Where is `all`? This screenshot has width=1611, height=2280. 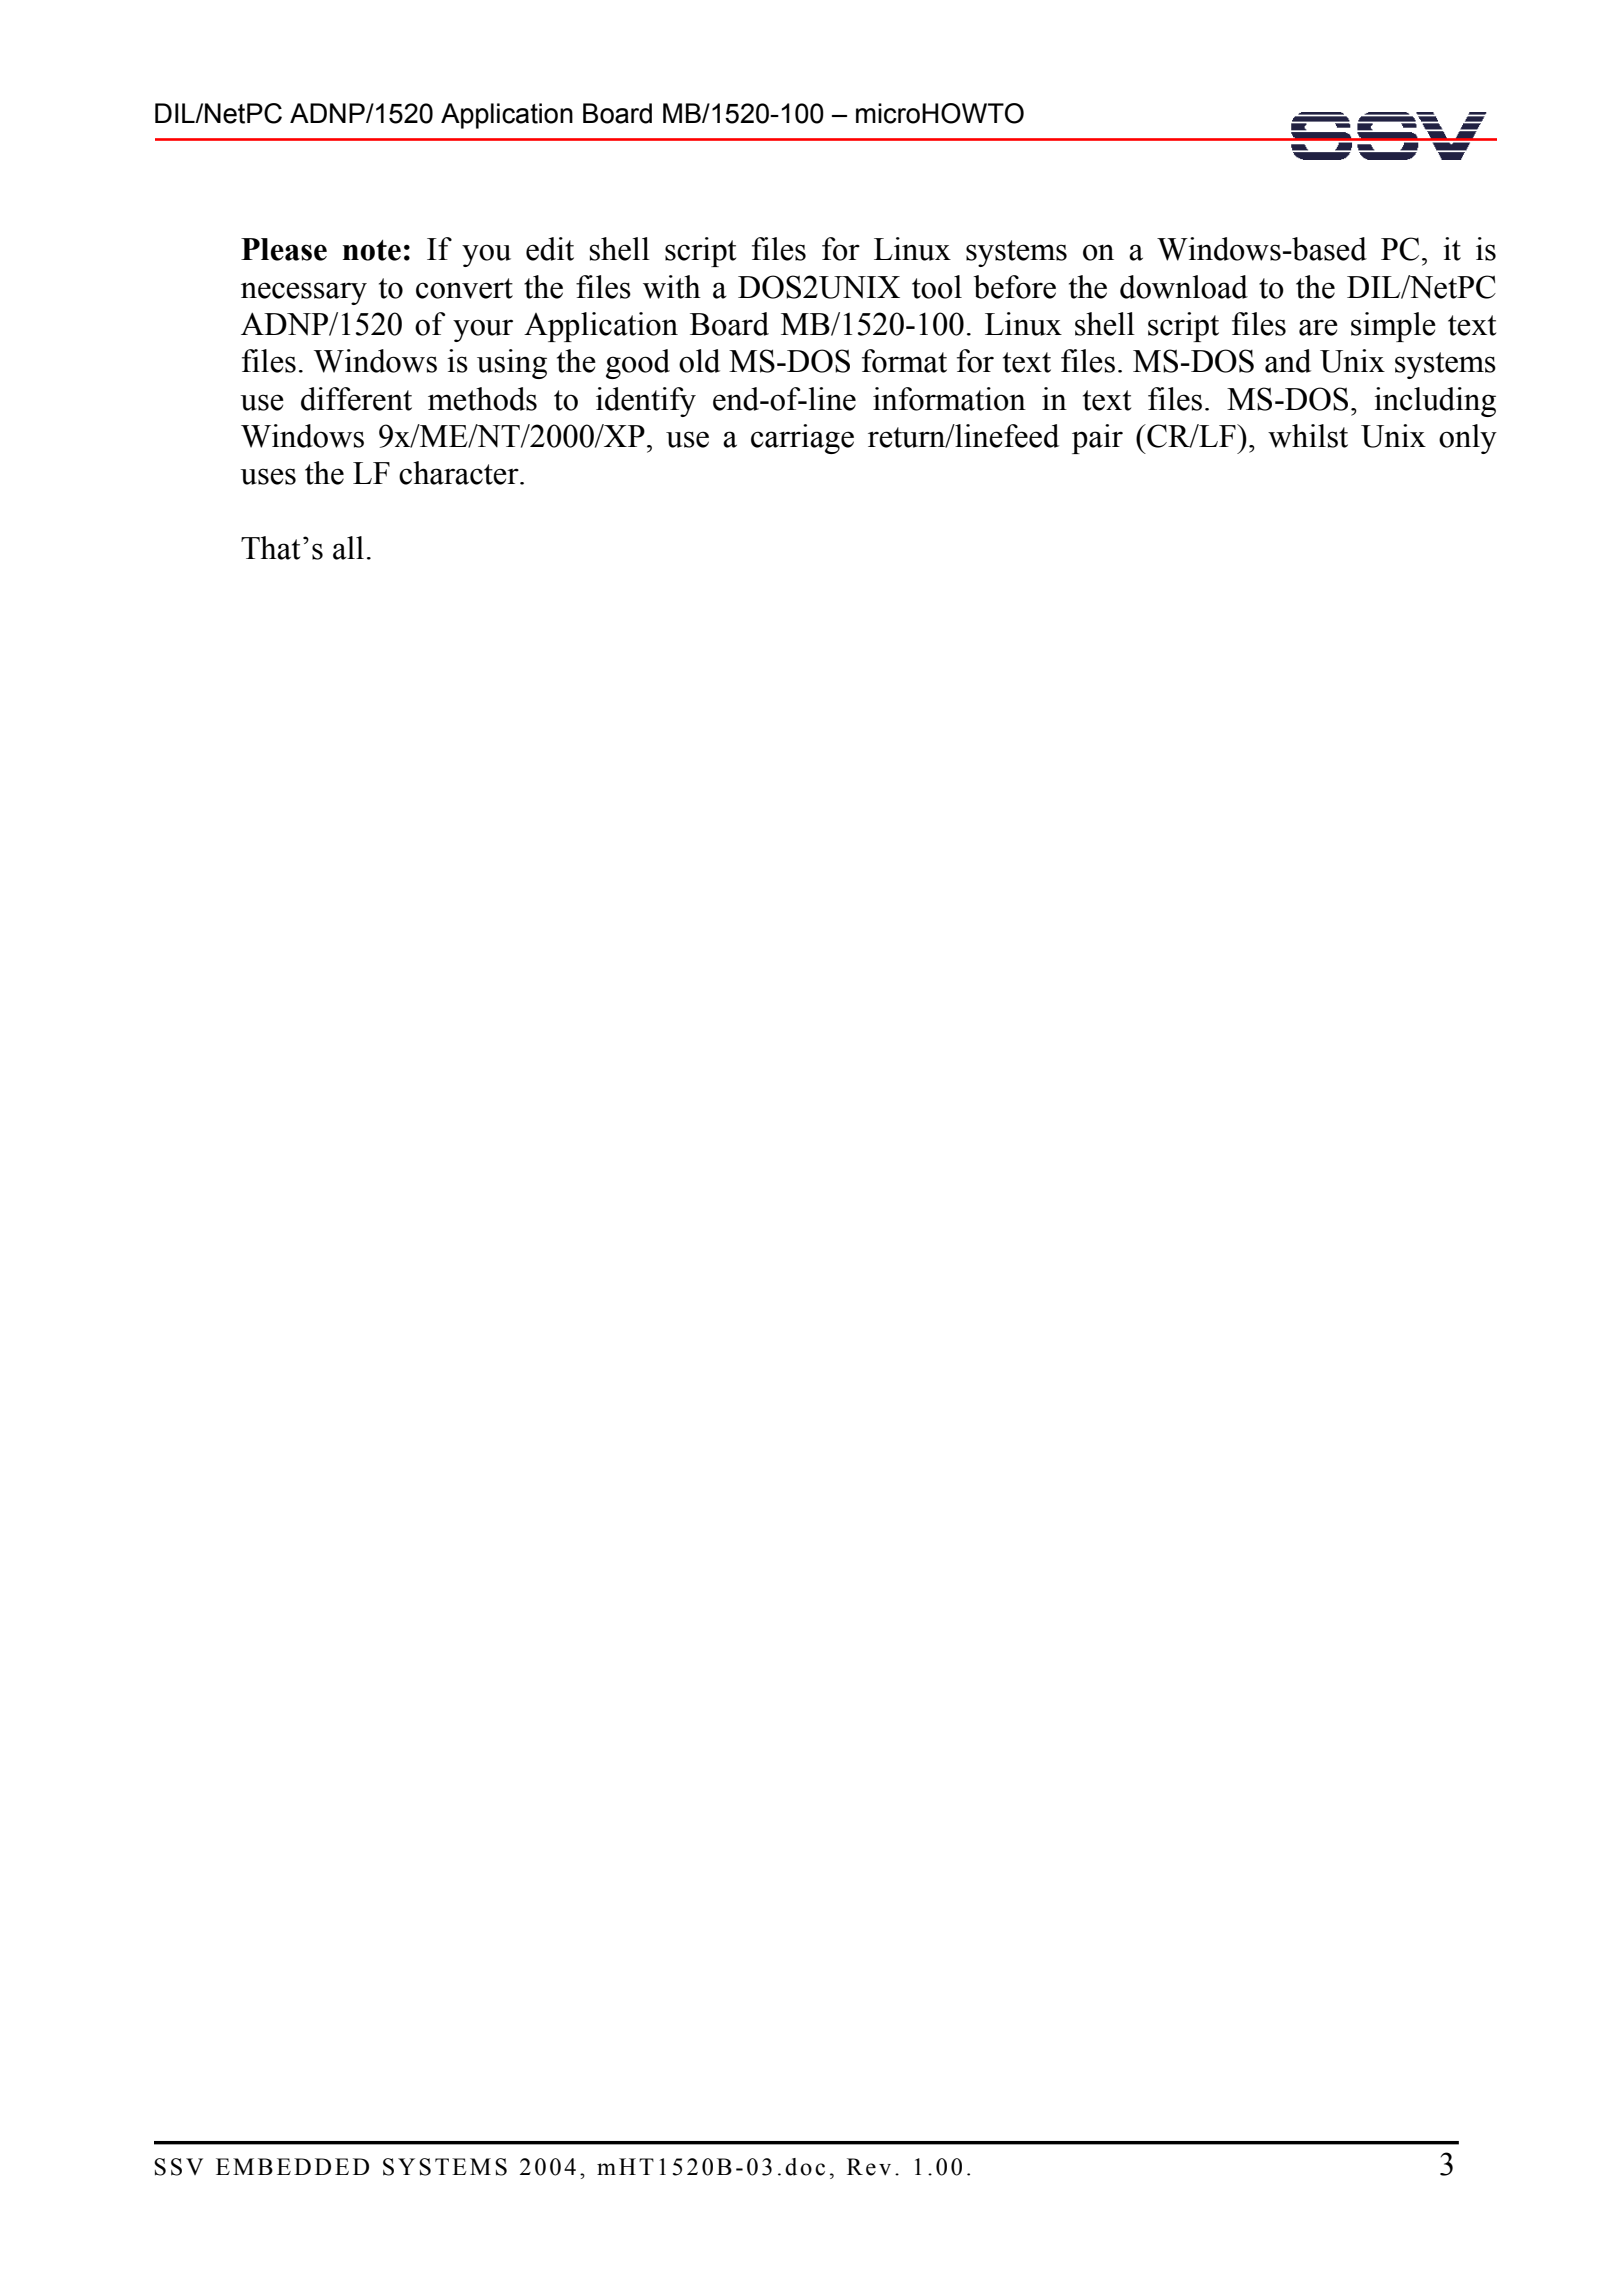
all is located at coordinates (348, 548).
